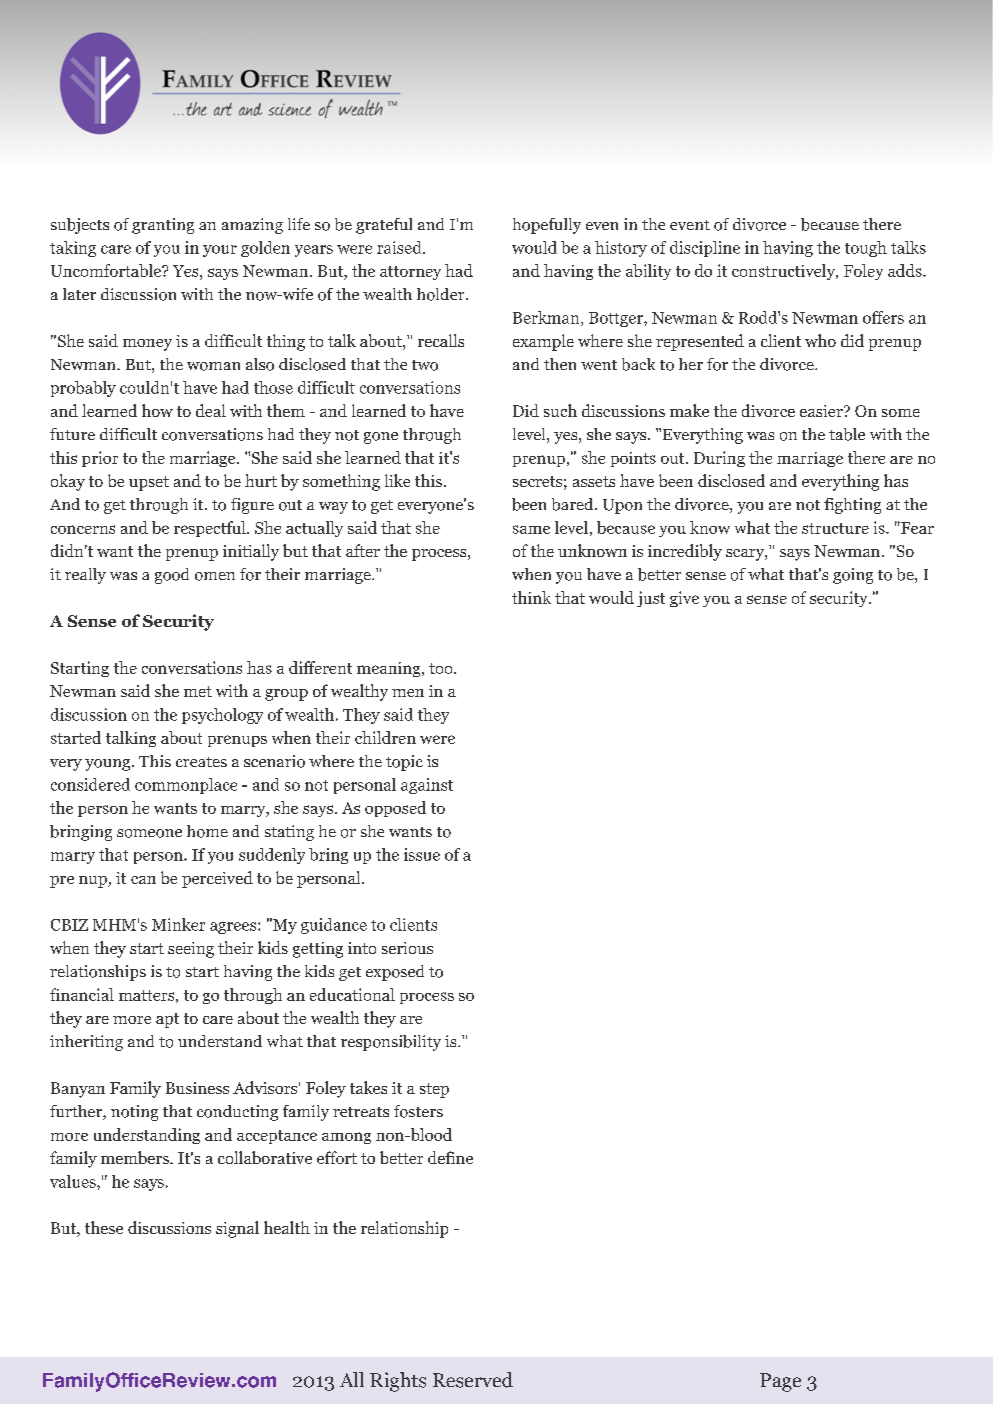  I want to click on Reserved, so click(473, 1380).
